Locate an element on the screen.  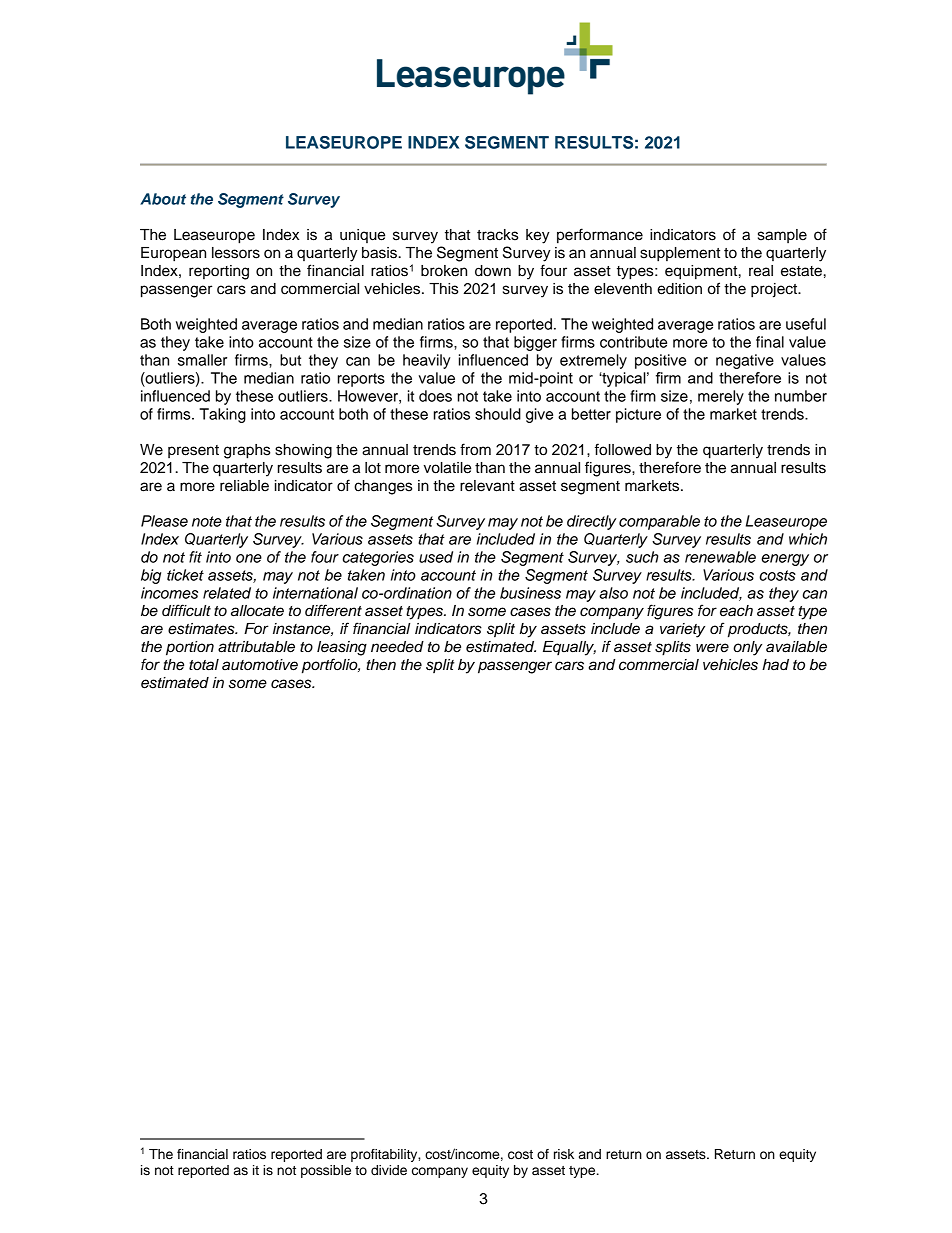
risk is located at coordinates (564, 1154).
